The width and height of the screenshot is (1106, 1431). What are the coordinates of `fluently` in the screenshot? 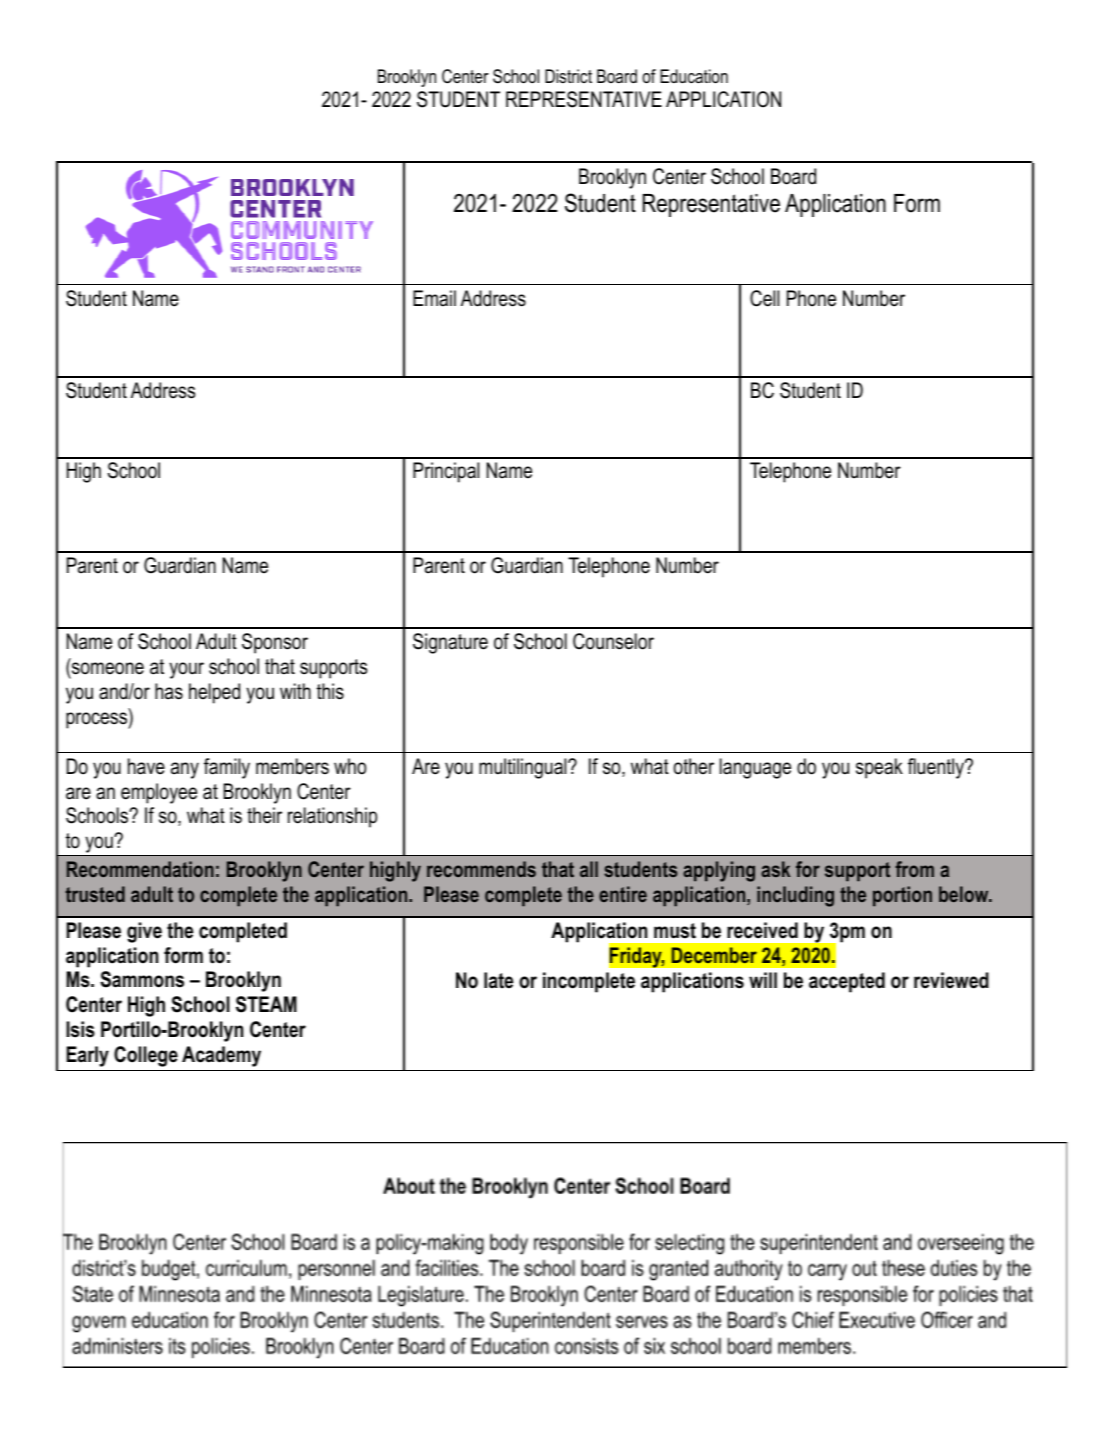 It's located at (937, 768).
